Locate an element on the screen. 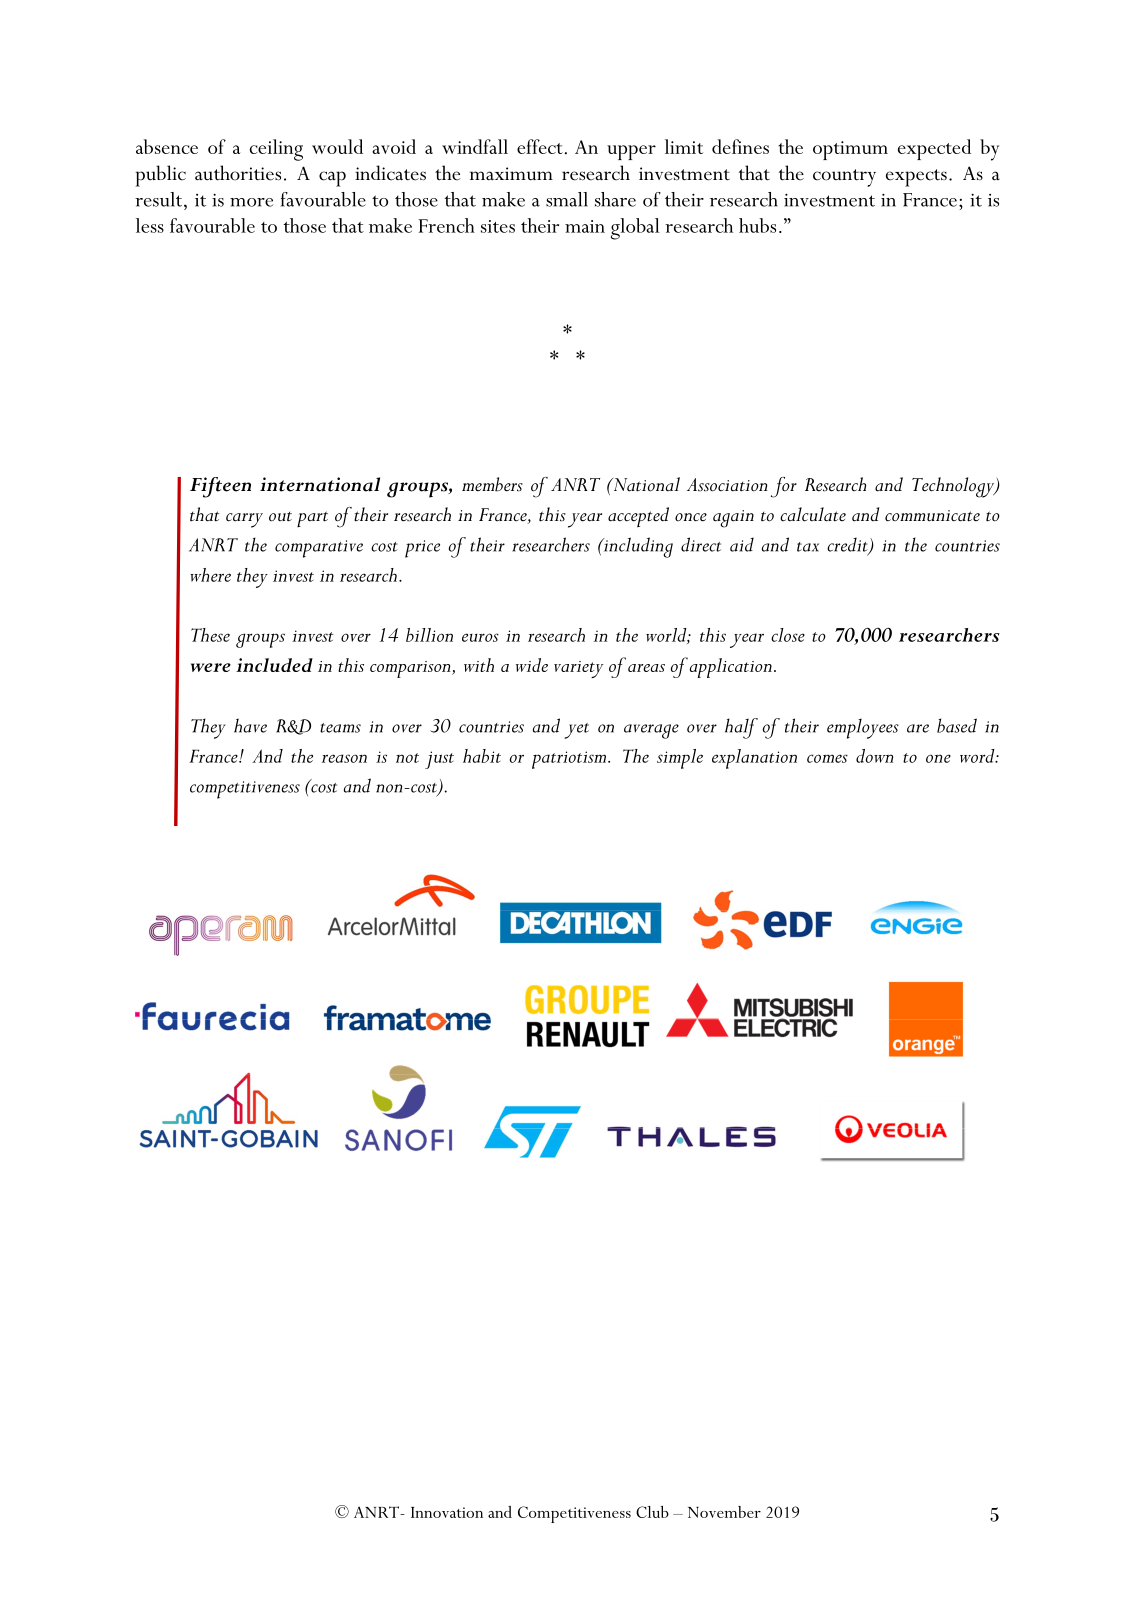 The width and height of the screenshot is (1134, 1605). November is located at coordinates (724, 1512).
